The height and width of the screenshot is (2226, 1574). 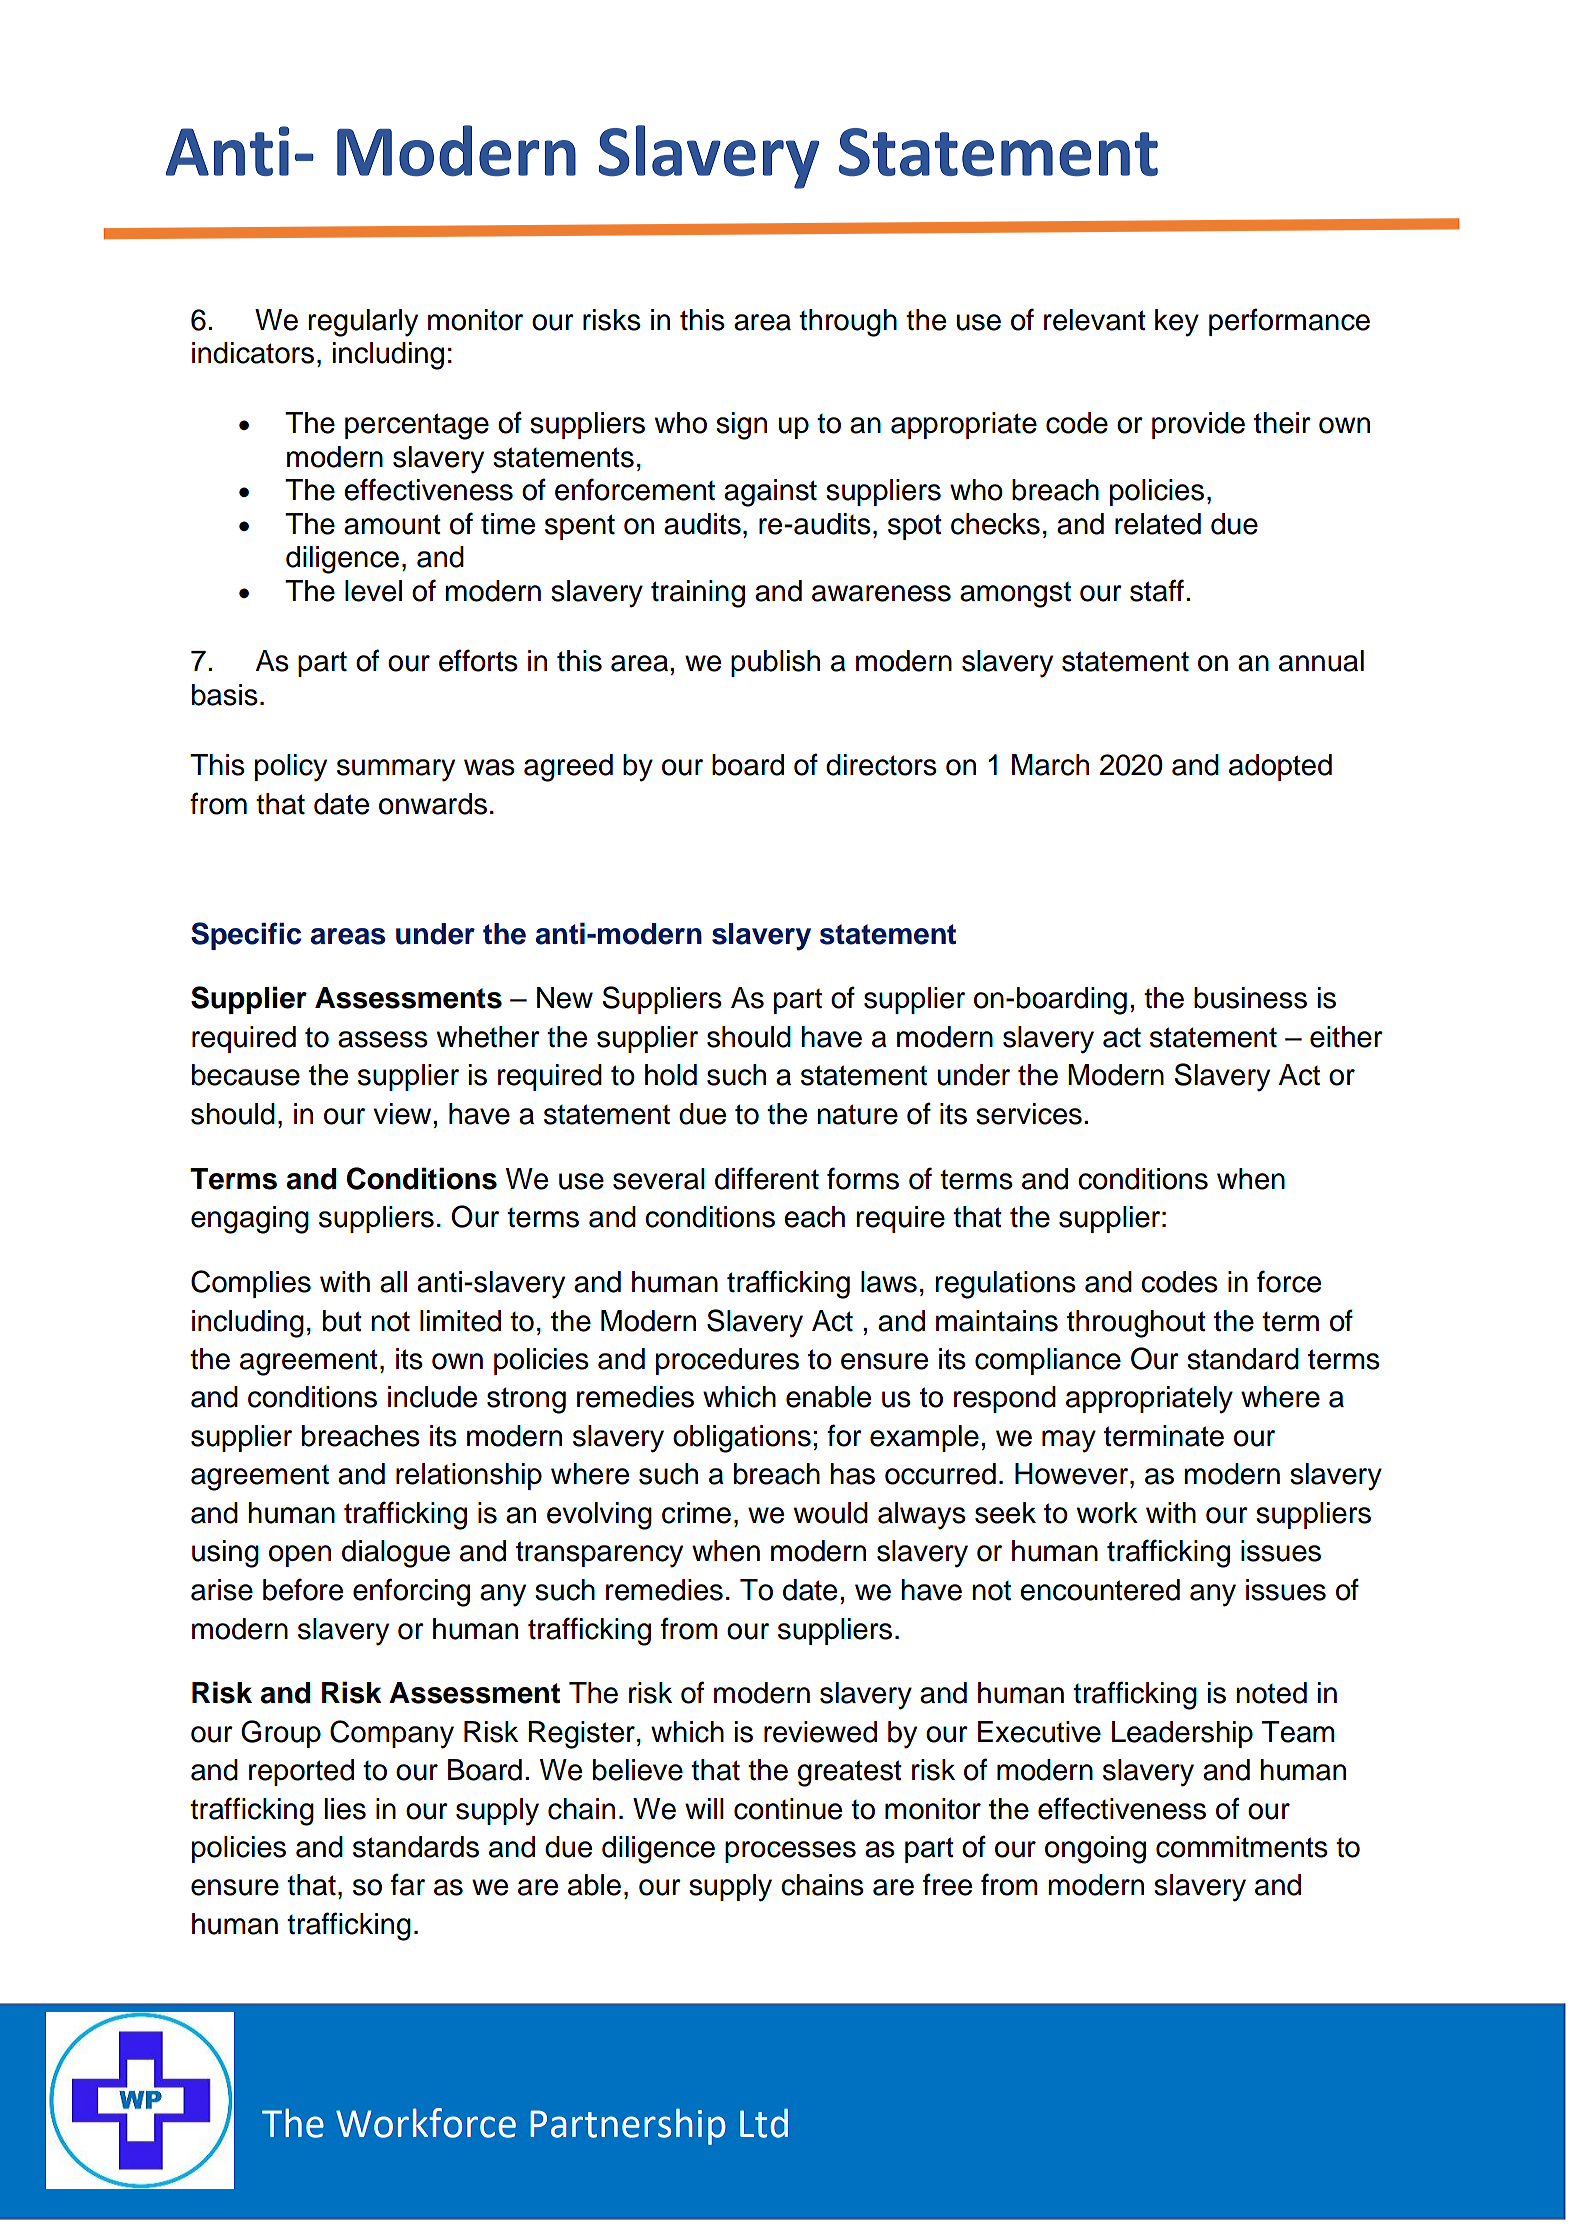 What do you see at coordinates (363, 323) in the screenshot?
I see `regularly` at bounding box center [363, 323].
